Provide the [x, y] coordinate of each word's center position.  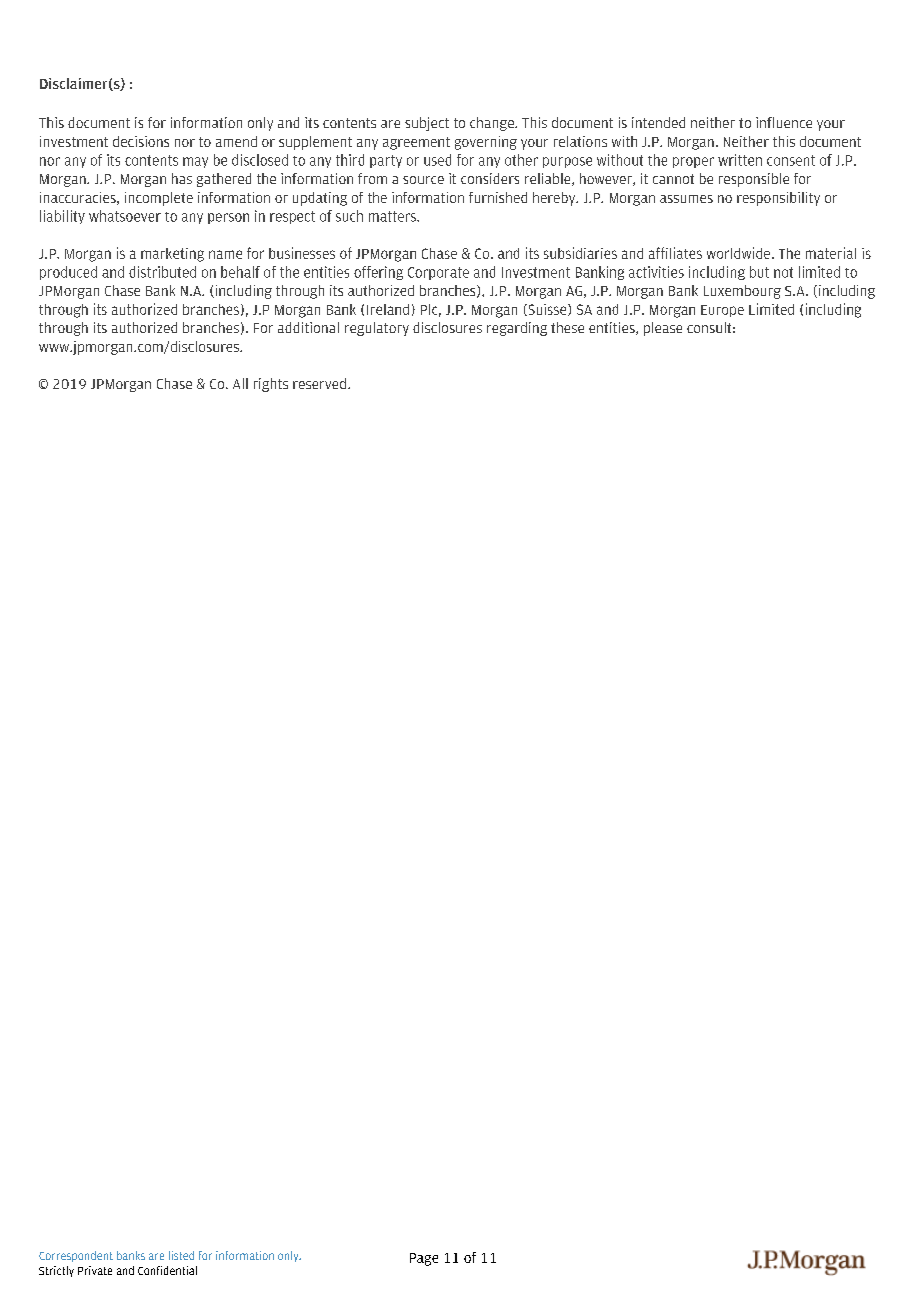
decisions [141, 141]
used [437, 160]
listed [181, 1255]
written [740, 160]
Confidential [167, 1270]
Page [424, 1259]
